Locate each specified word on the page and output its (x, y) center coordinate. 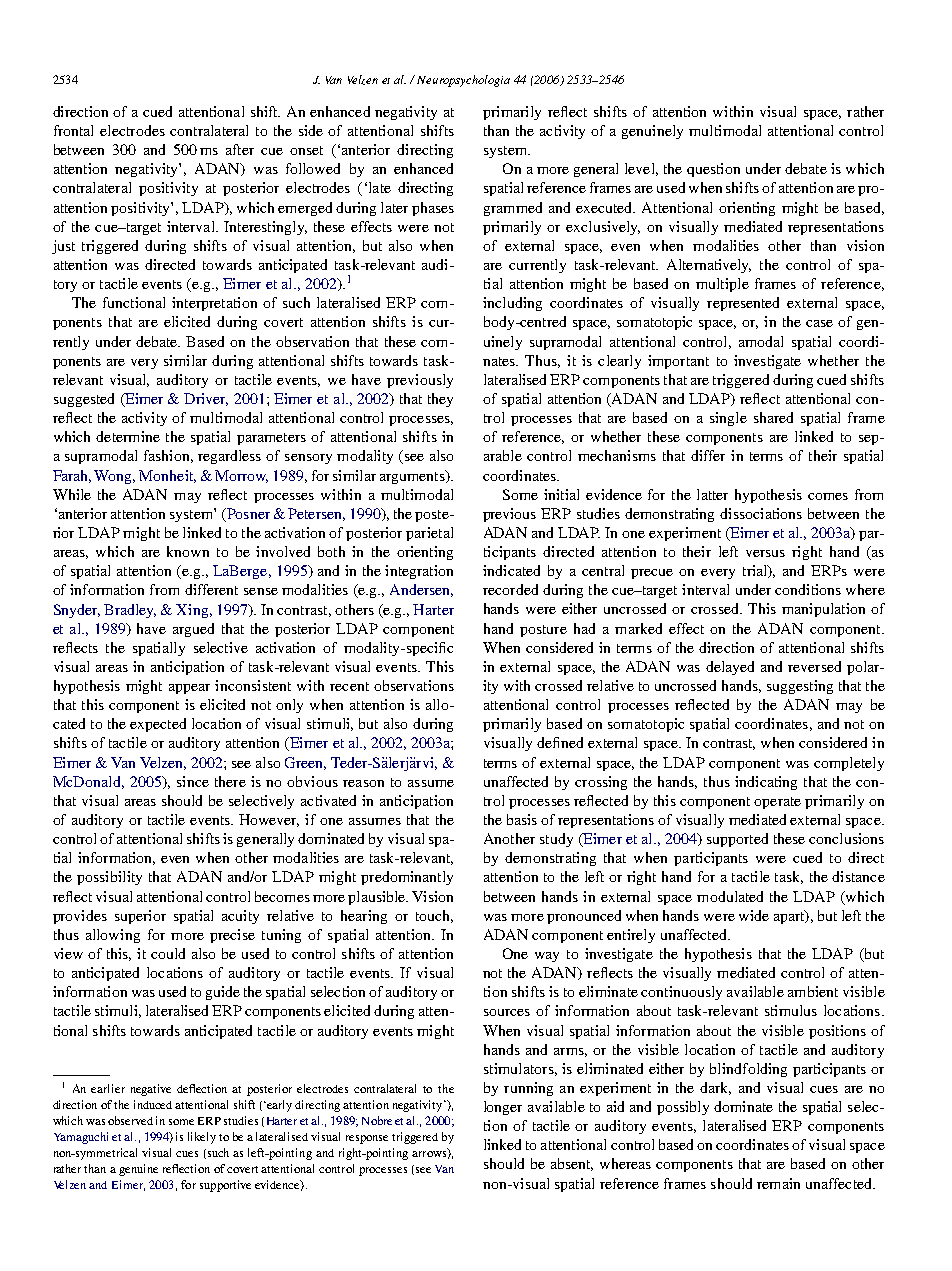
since (193, 781)
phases (433, 209)
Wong (114, 477)
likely (202, 1138)
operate (777, 803)
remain (778, 1183)
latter (712, 494)
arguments (413, 477)
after (240, 149)
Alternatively (709, 266)
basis (522, 819)
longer (503, 1108)
